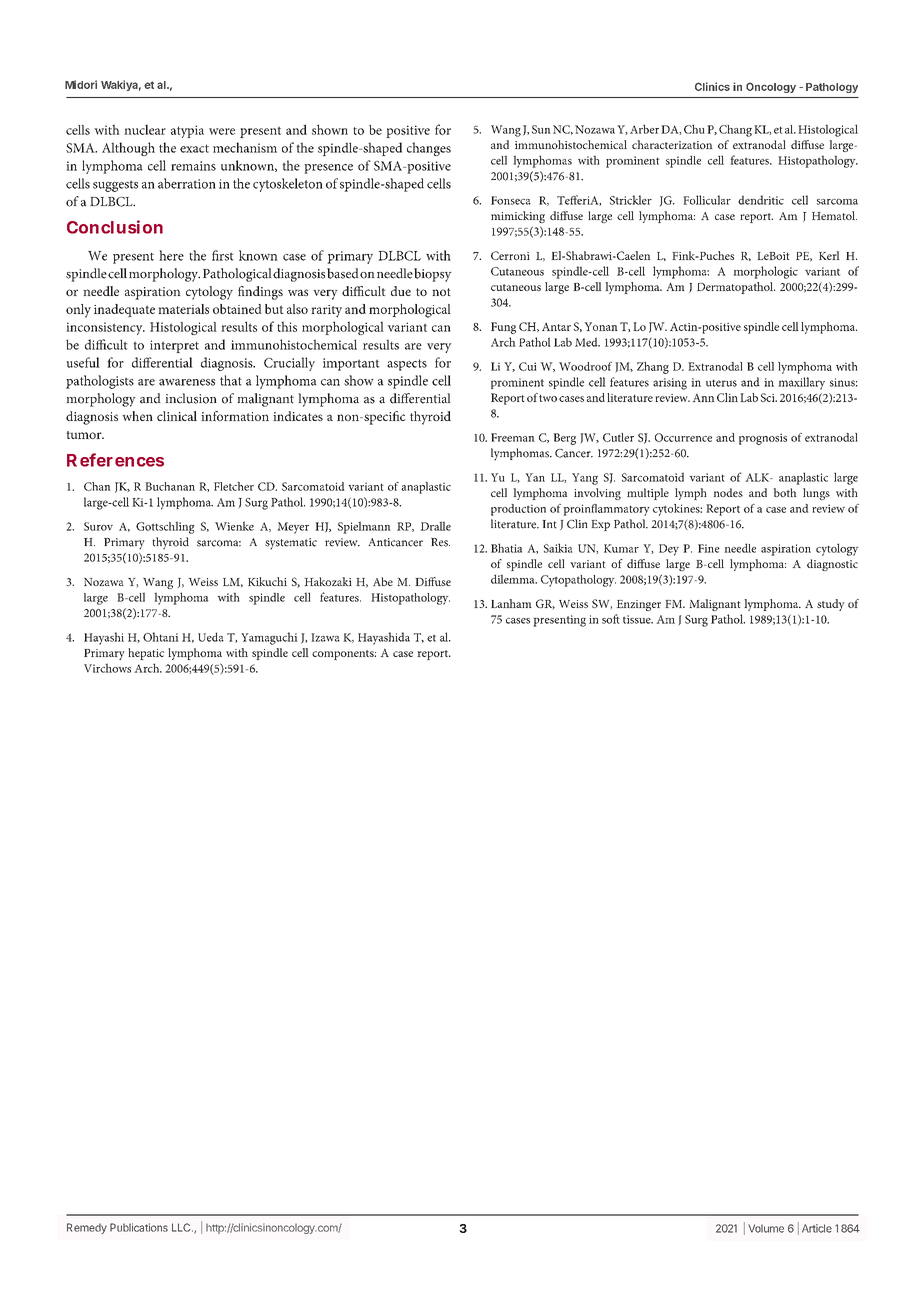  What do you see at coordinates (694, 129) in the image?
I see `Chu` at bounding box center [694, 129].
